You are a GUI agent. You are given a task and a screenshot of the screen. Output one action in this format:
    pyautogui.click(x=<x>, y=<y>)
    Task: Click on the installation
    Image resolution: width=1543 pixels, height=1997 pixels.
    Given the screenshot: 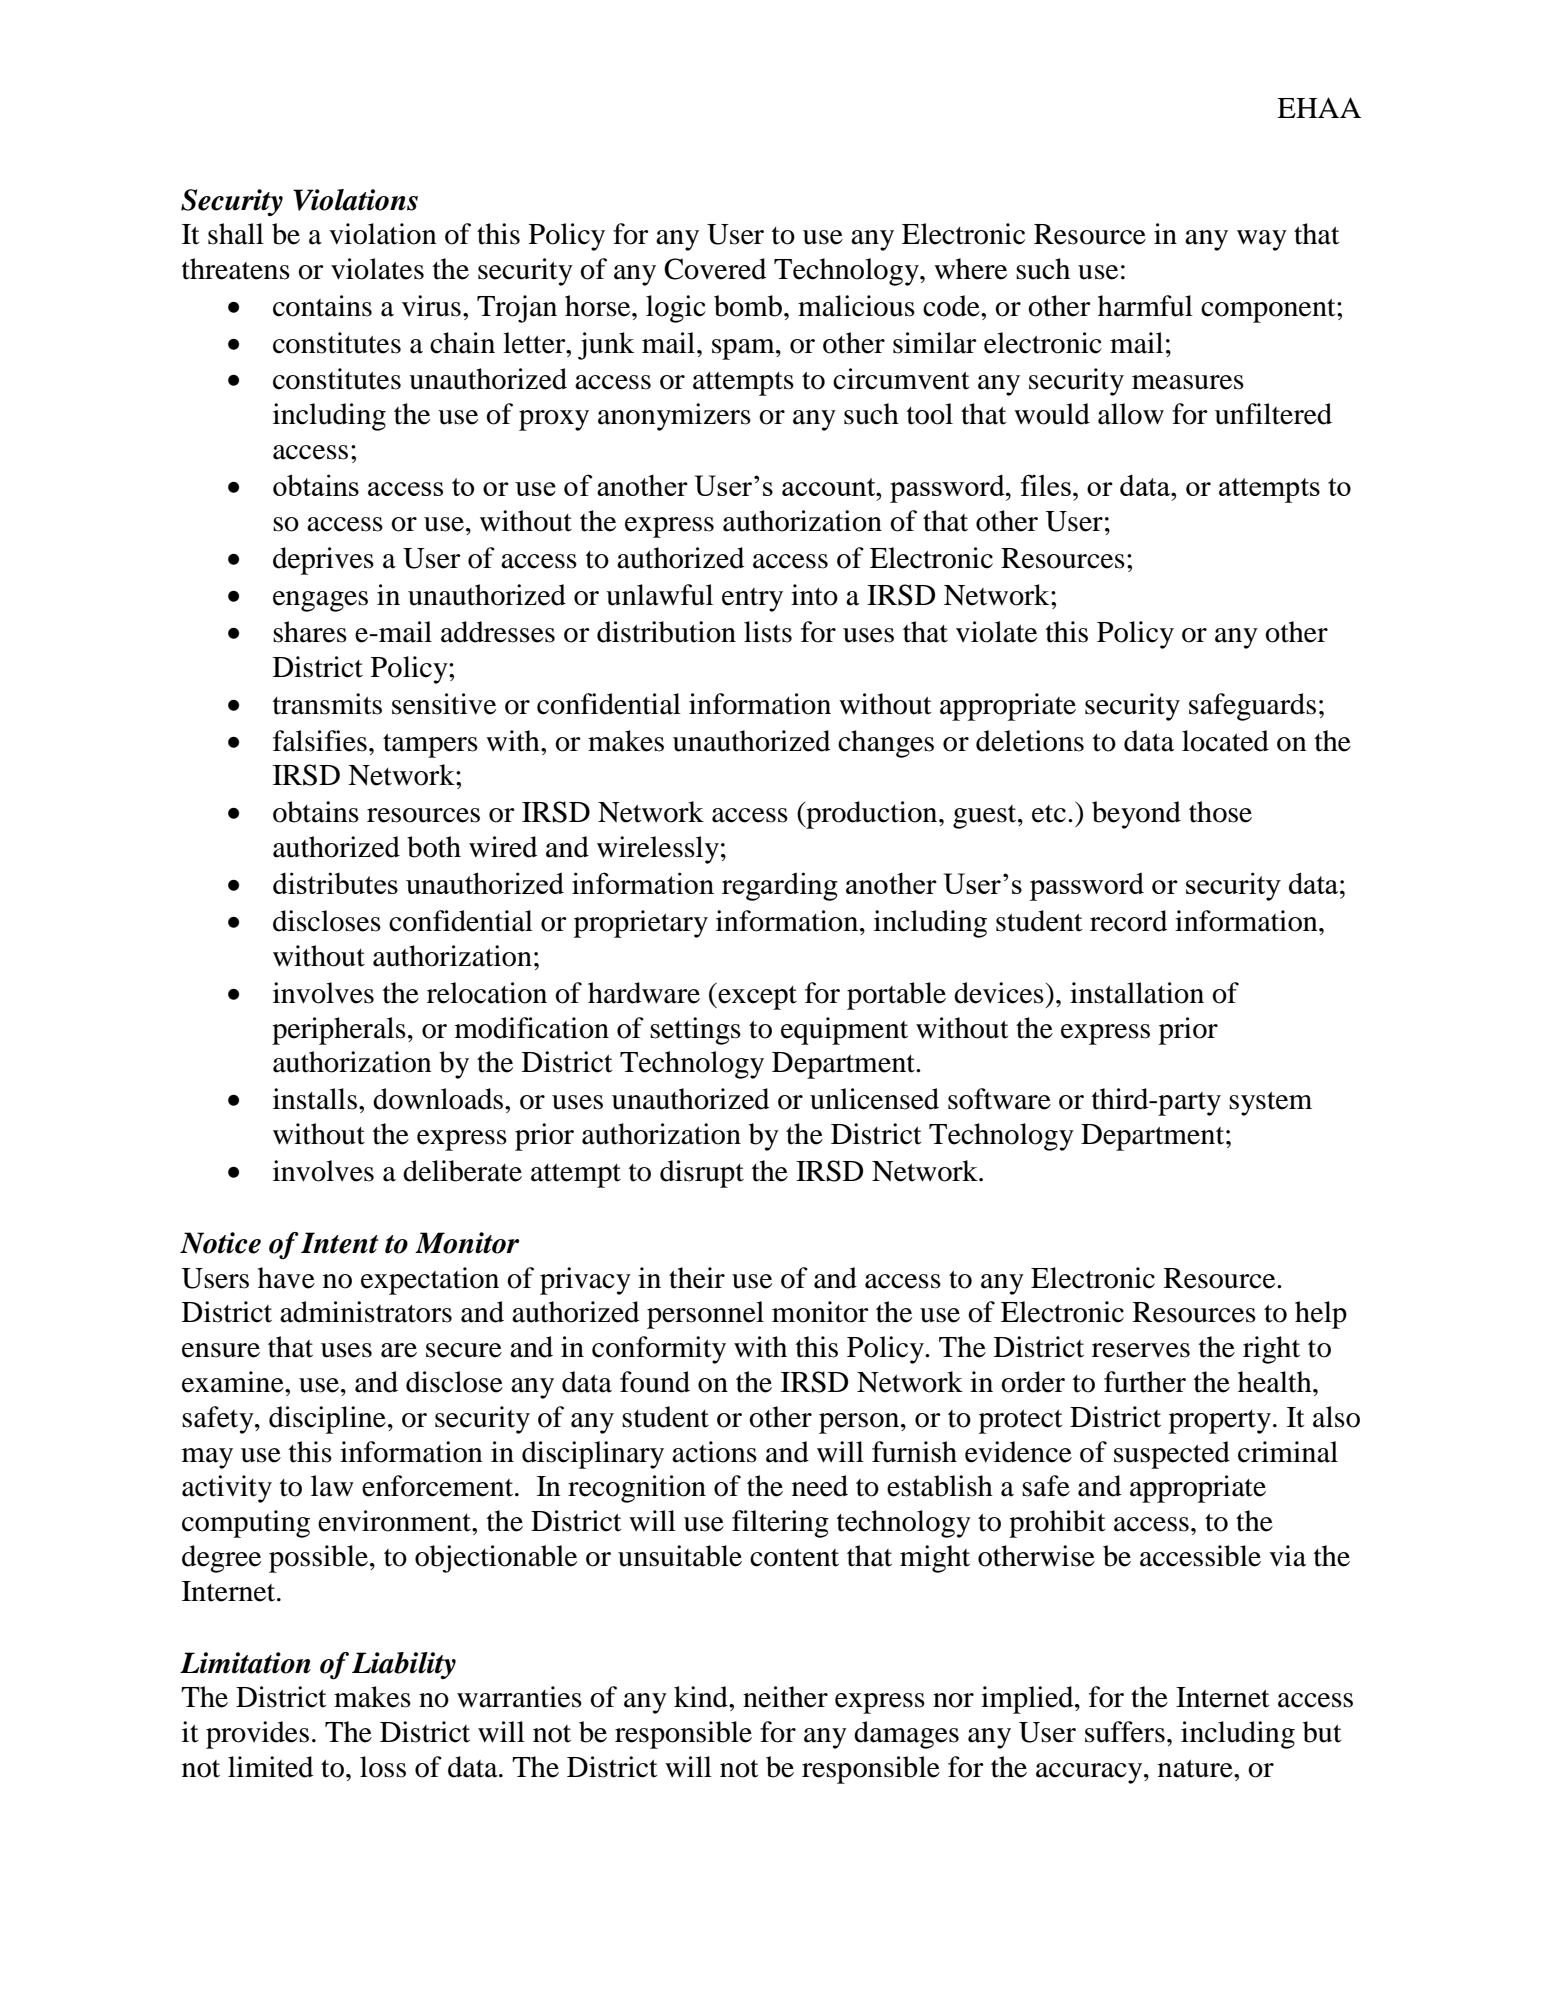 What is the action you would take?
    pyautogui.click(x=1137, y=993)
